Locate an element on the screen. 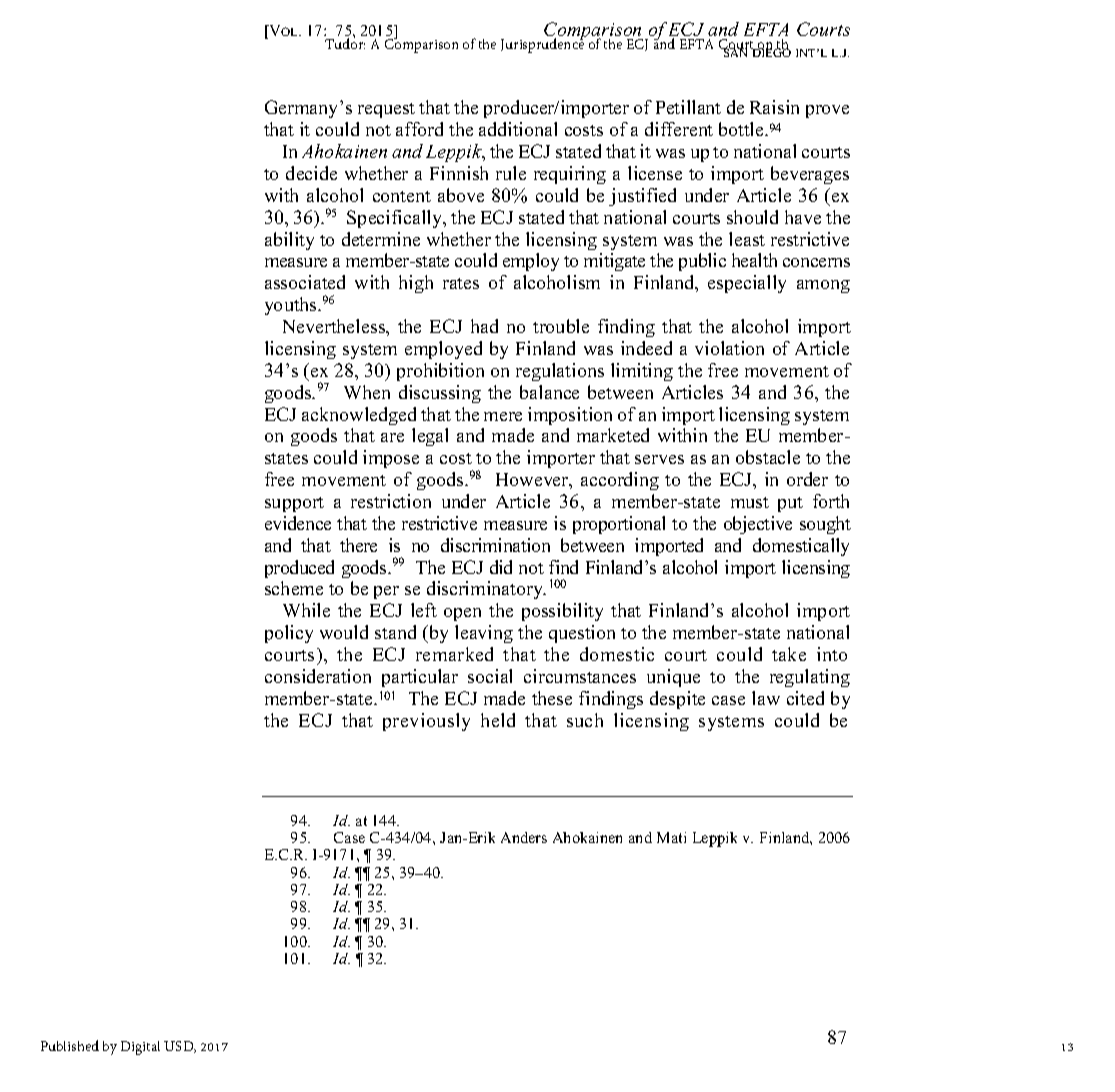  acknowledged is located at coordinates (359, 416).
